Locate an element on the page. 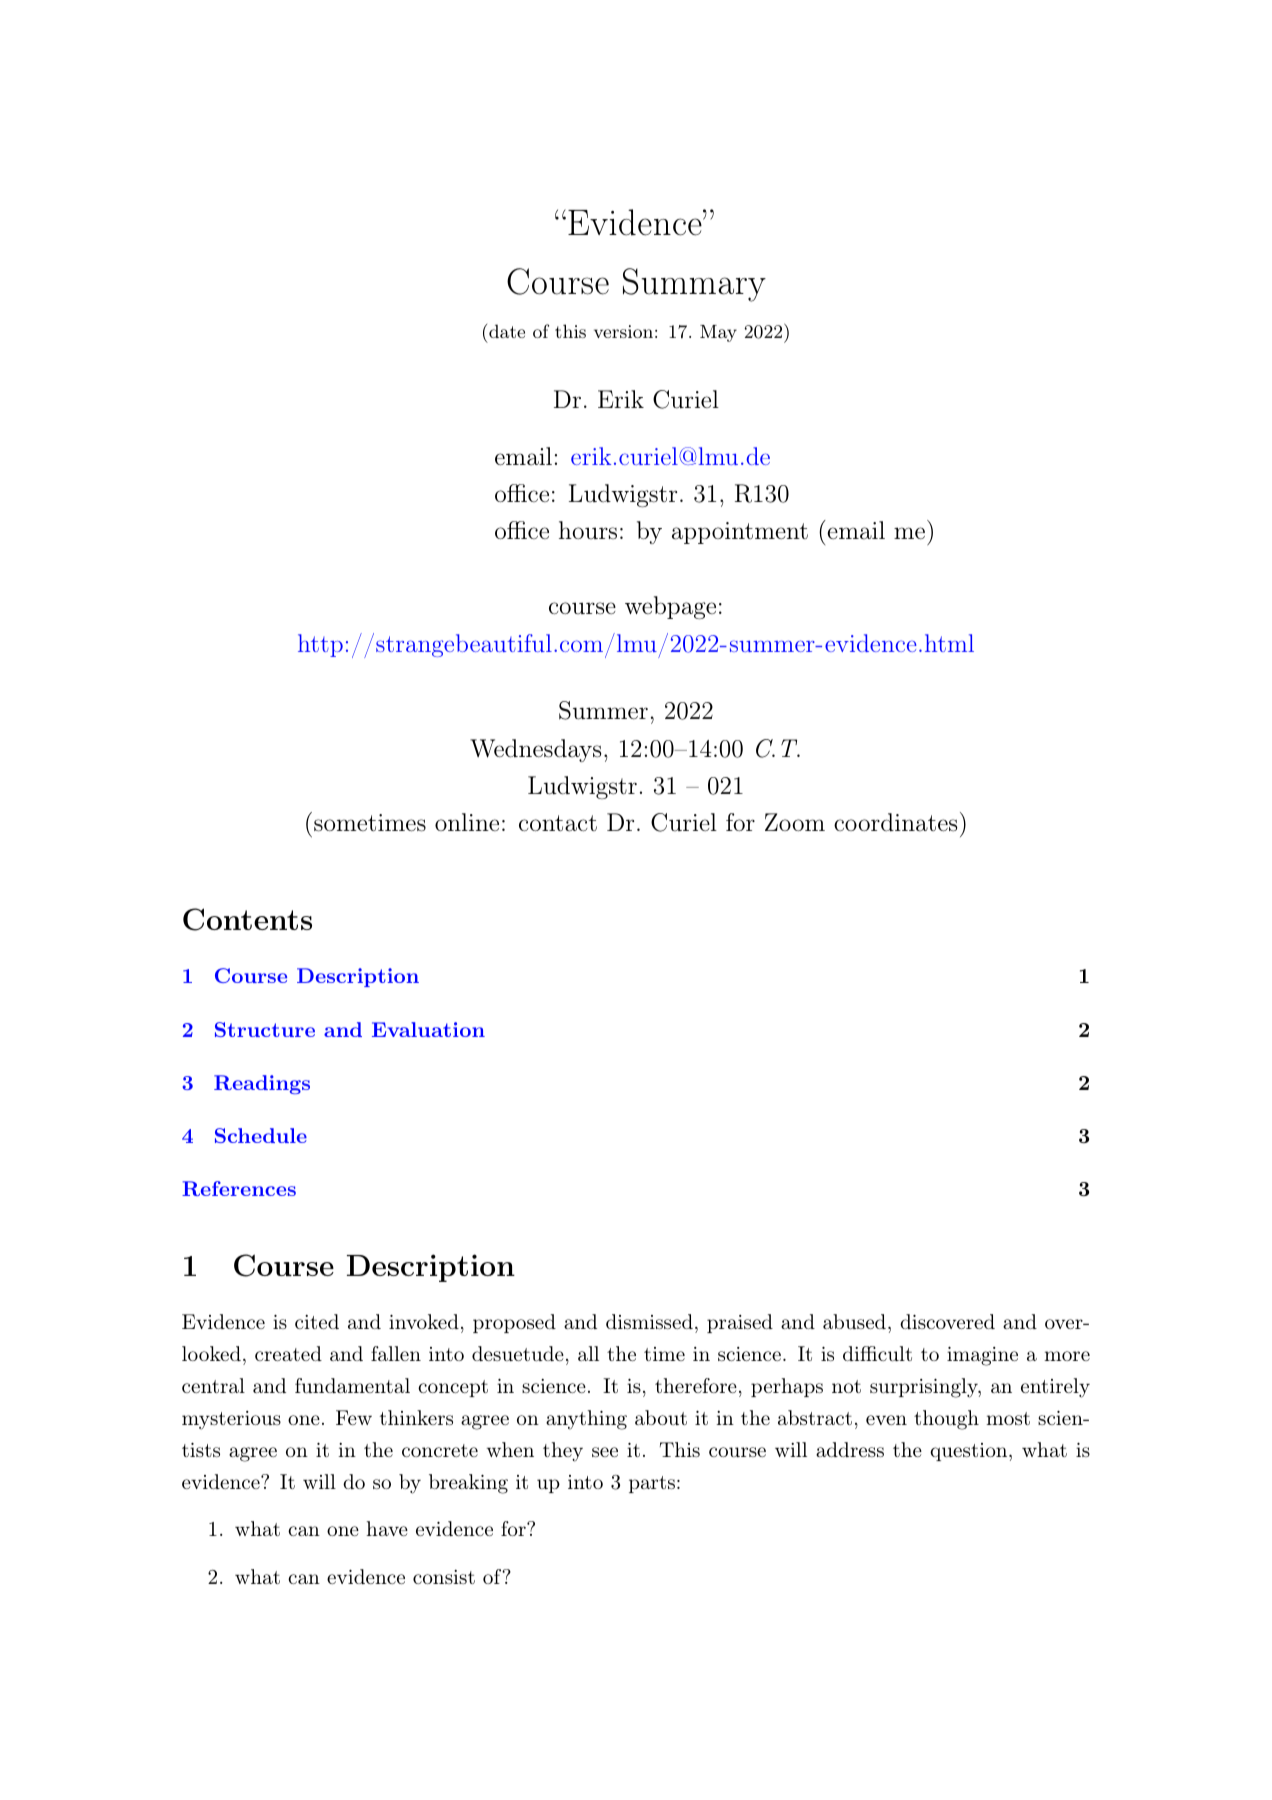 Image resolution: width=1272 pixels, height=1800 pixels. version is located at coordinates (623, 331).
